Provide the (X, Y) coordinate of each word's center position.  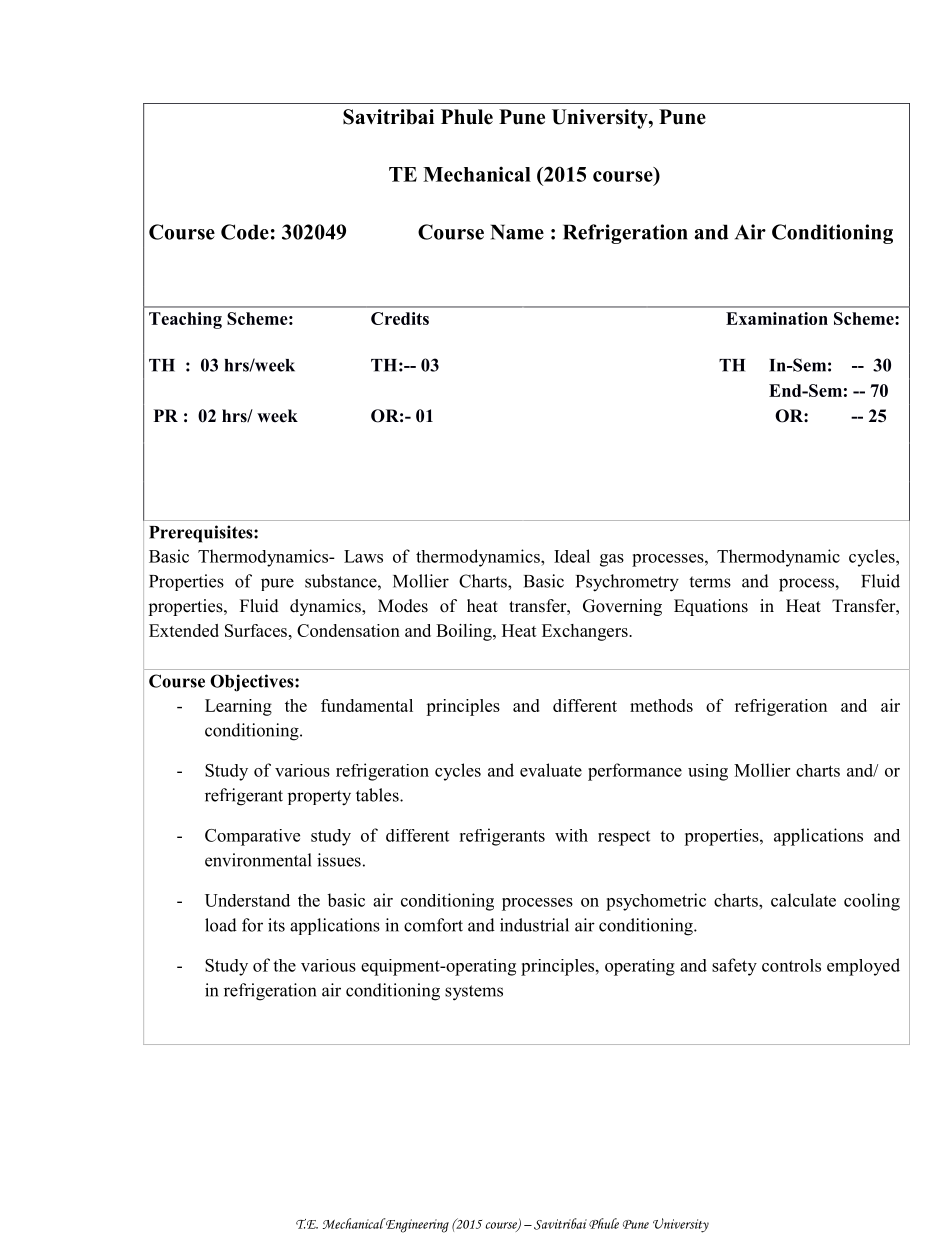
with (571, 835)
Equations (711, 607)
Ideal (572, 556)
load (221, 925)
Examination (777, 318)
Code (245, 232)
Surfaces (256, 630)
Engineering (416, 1225)
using (708, 772)
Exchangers (586, 632)
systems (474, 993)
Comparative (252, 837)
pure (277, 584)
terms (710, 582)
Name (517, 232)
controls (791, 965)
